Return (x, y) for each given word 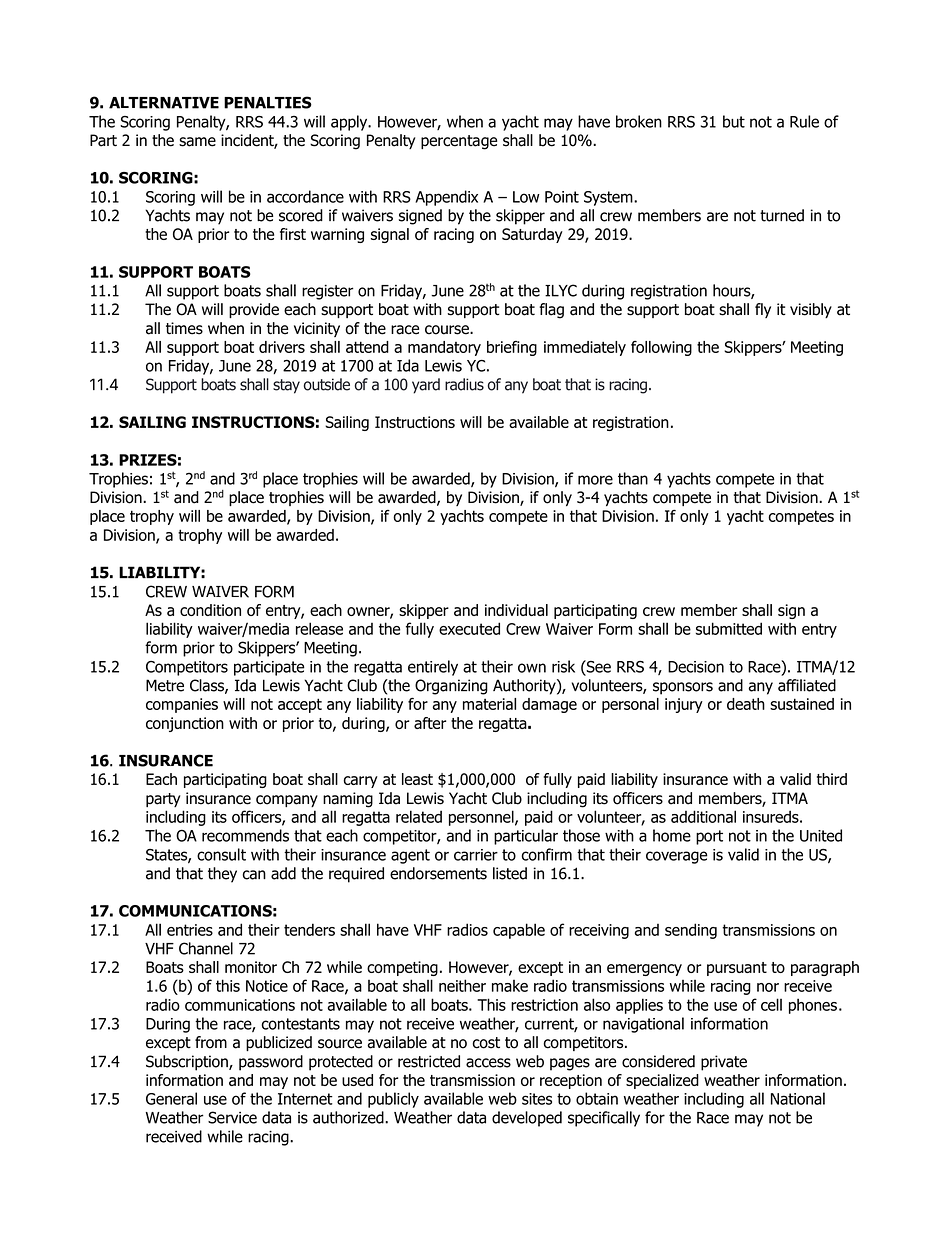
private (724, 1063)
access (488, 1063)
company (287, 801)
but (734, 121)
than (633, 478)
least (417, 779)
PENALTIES (268, 102)
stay (286, 386)
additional (703, 816)
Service (232, 1117)
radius (464, 384)
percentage (459, 142)
